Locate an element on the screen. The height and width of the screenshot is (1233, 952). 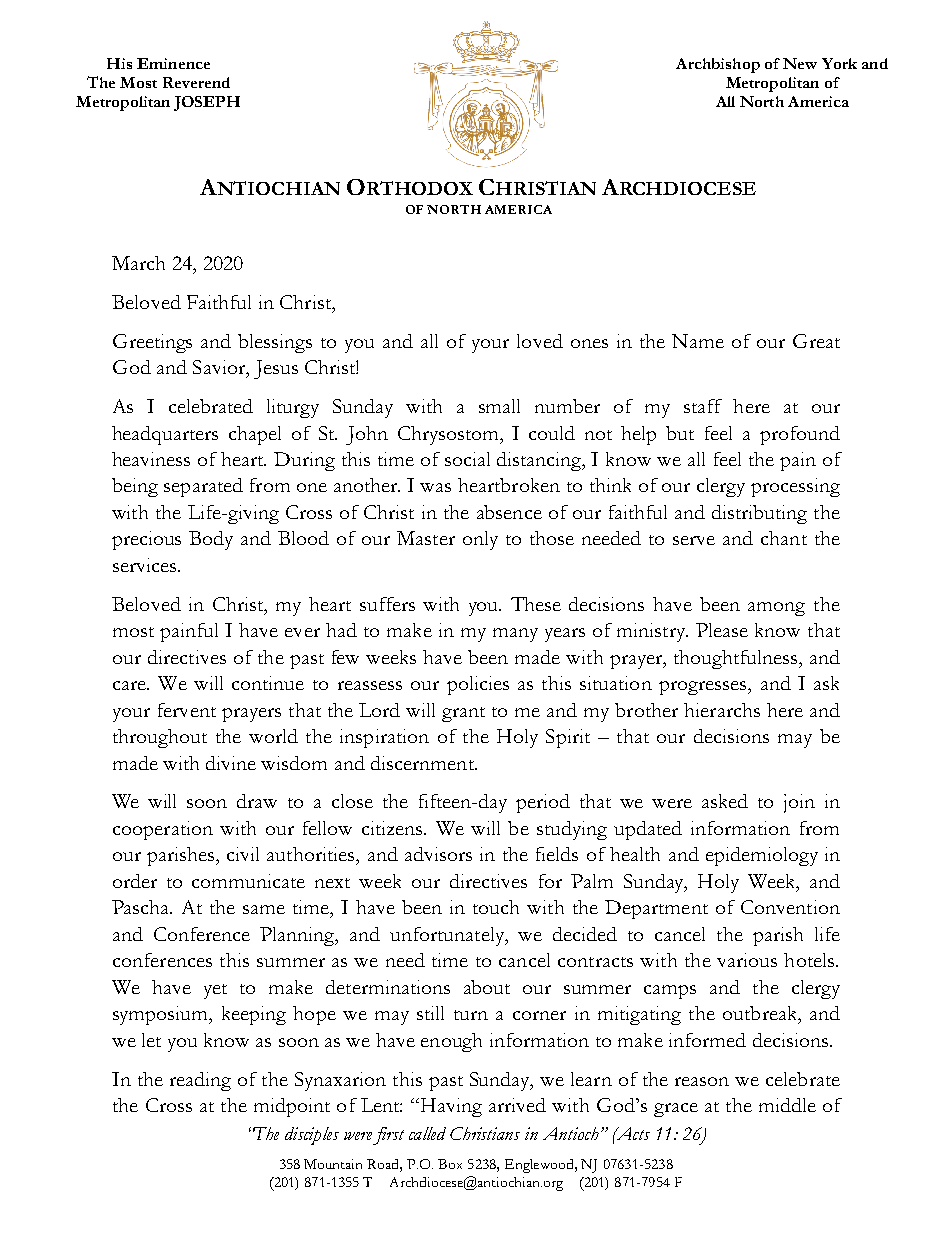
reading is located at coordinates (200, 1081).
